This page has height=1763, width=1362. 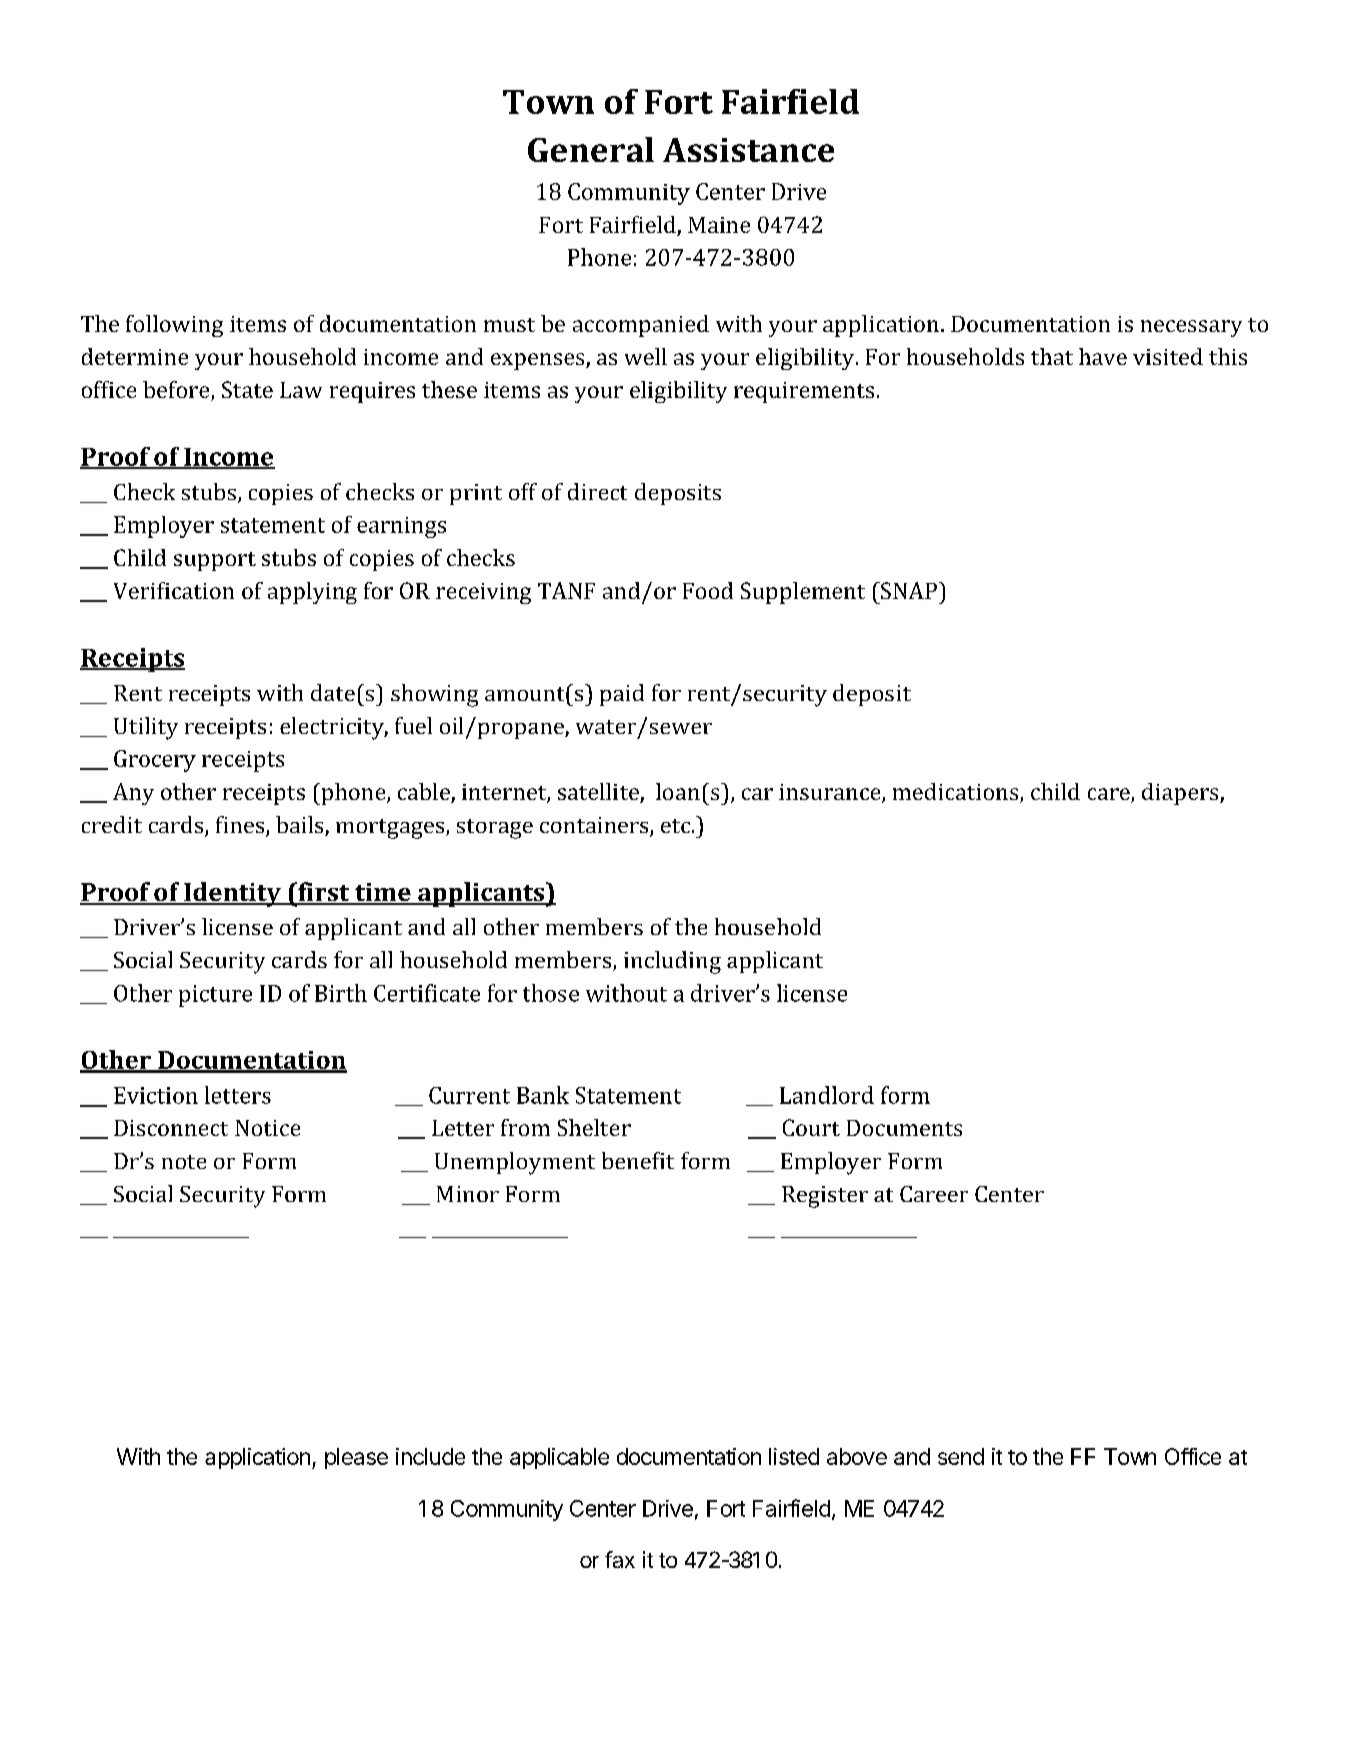 What do you see at coordinates (174, 326) in the page?
I see `following` at bounding box center [174, 326].
